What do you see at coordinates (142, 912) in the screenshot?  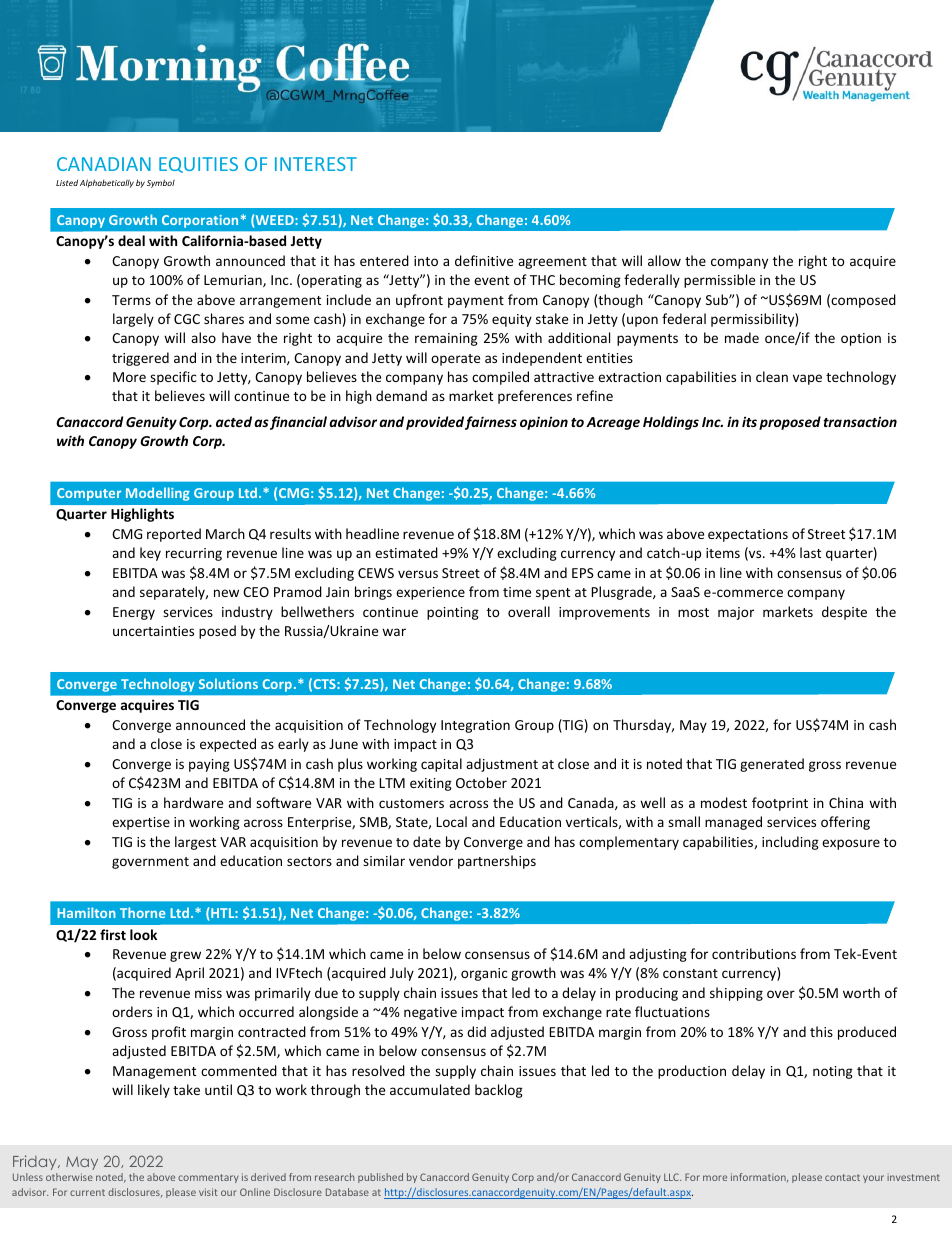 I see `Thorne` at bounding box center [142, 912].
